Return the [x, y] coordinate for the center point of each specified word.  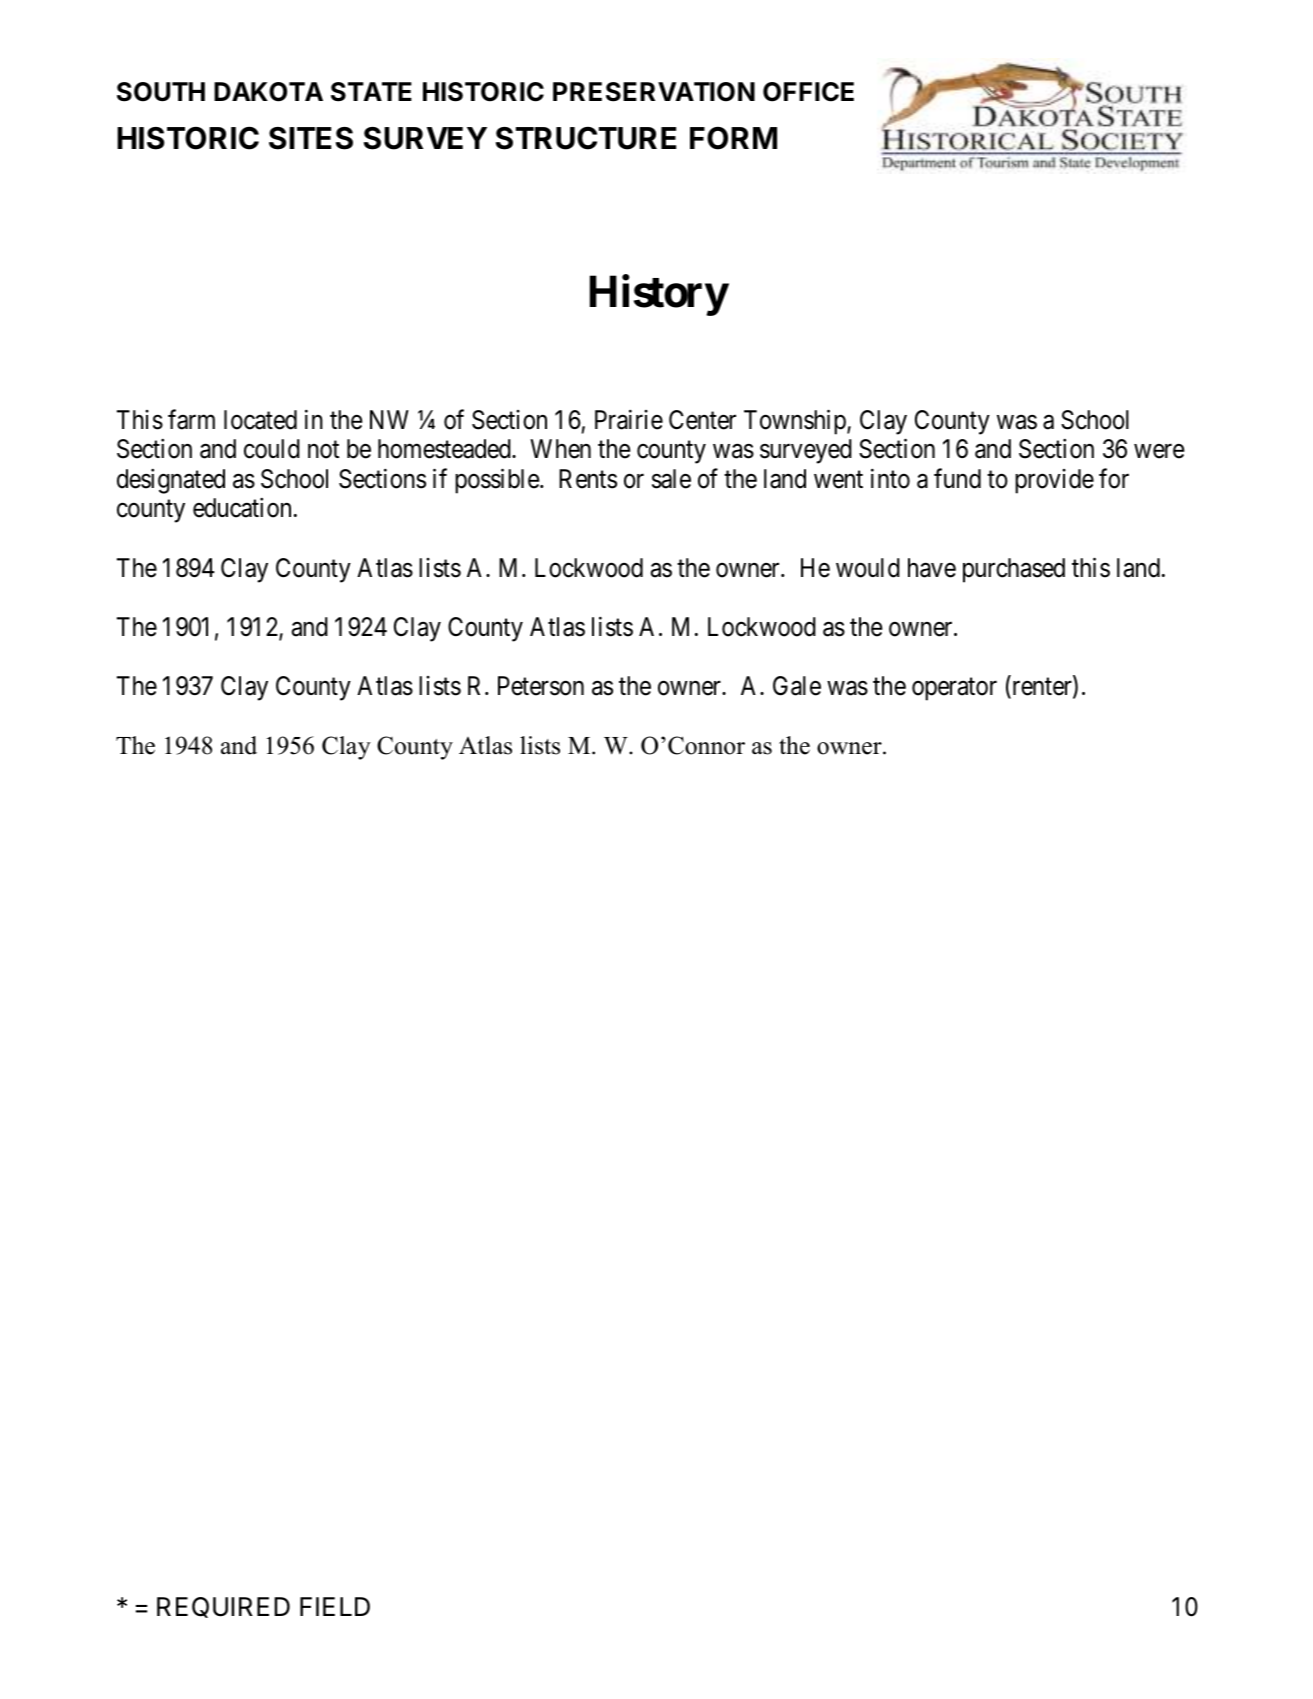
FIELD [335, 1606]
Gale [797, 686]
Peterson [541, 686]
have [932, 568]
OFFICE [808, 92]
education [242, 508]
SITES [311, 138]
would [868, 568]
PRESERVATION [654, 92]
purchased [1014, 570]
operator [954, 689]
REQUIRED [223, 1607]
